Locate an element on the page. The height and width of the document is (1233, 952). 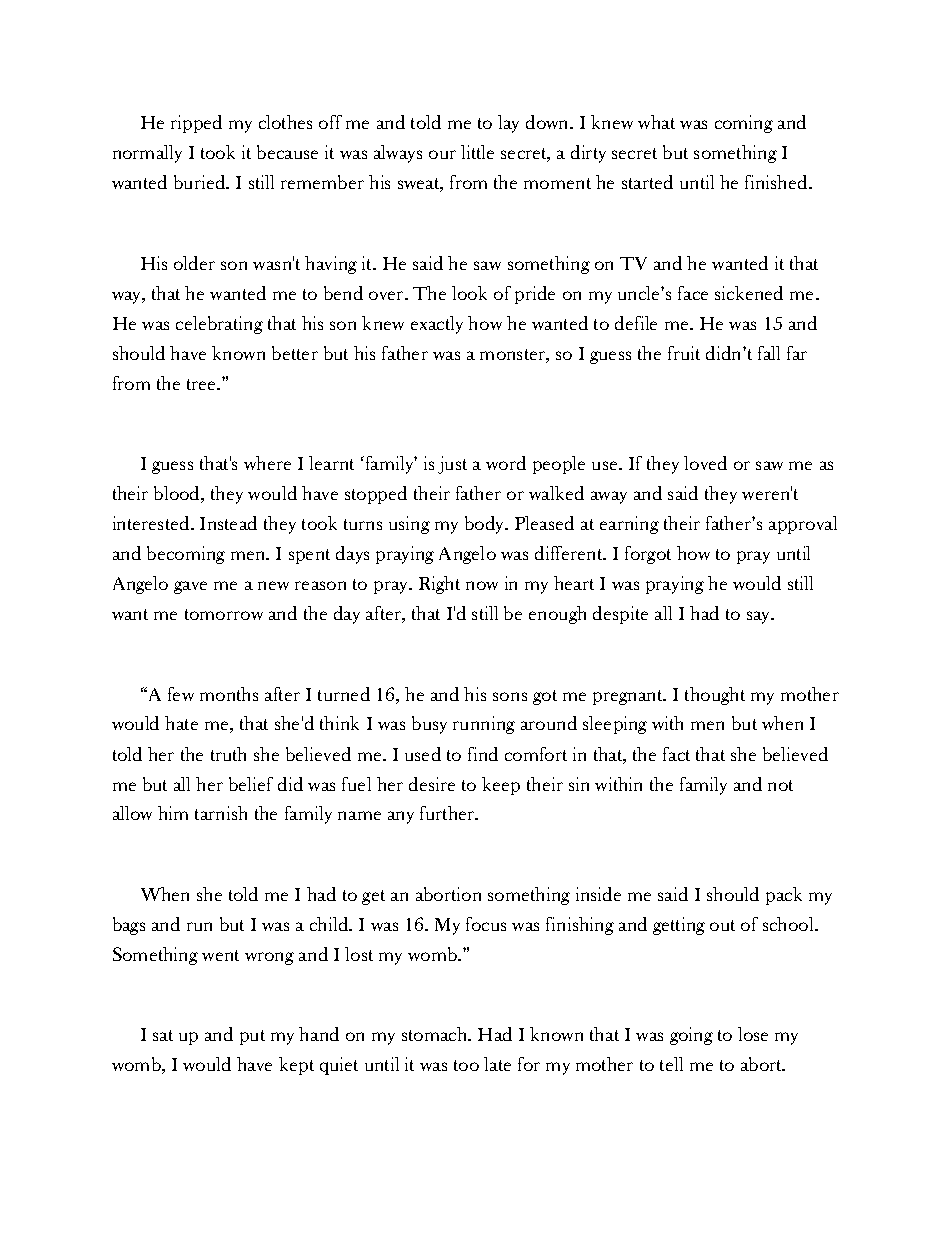
finished is located at coordinates (777, 182).
